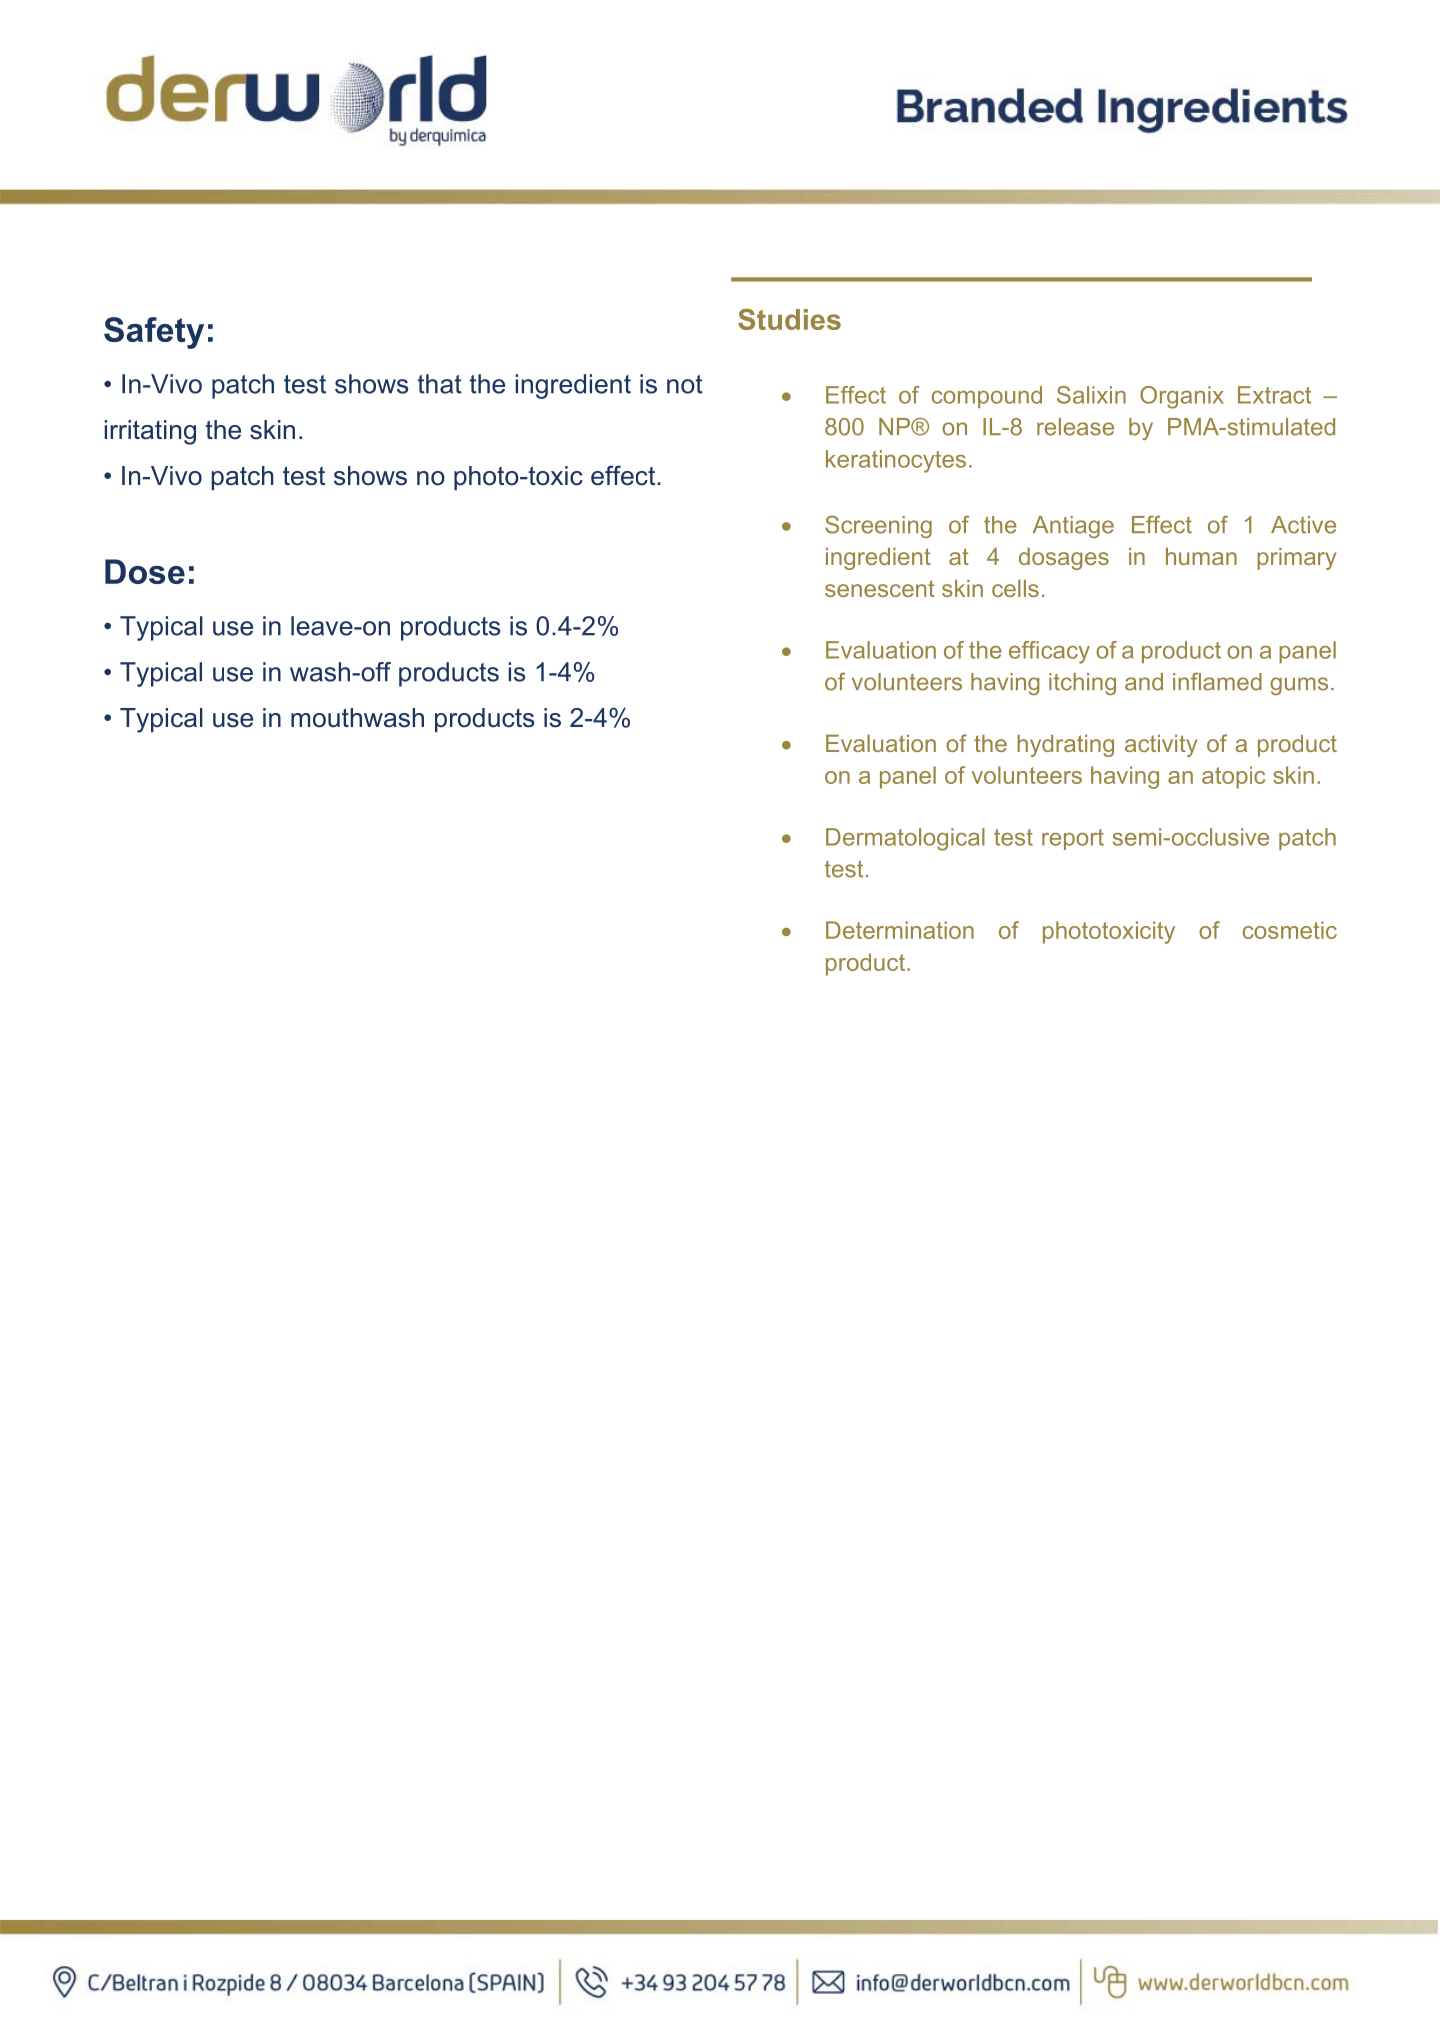 Image resolution: width=1440 pixels, height=2037 pixels. What do you see at coordinates (1274, 395) in the document?
I see `Extract` at bounding box center [1274, 395].
